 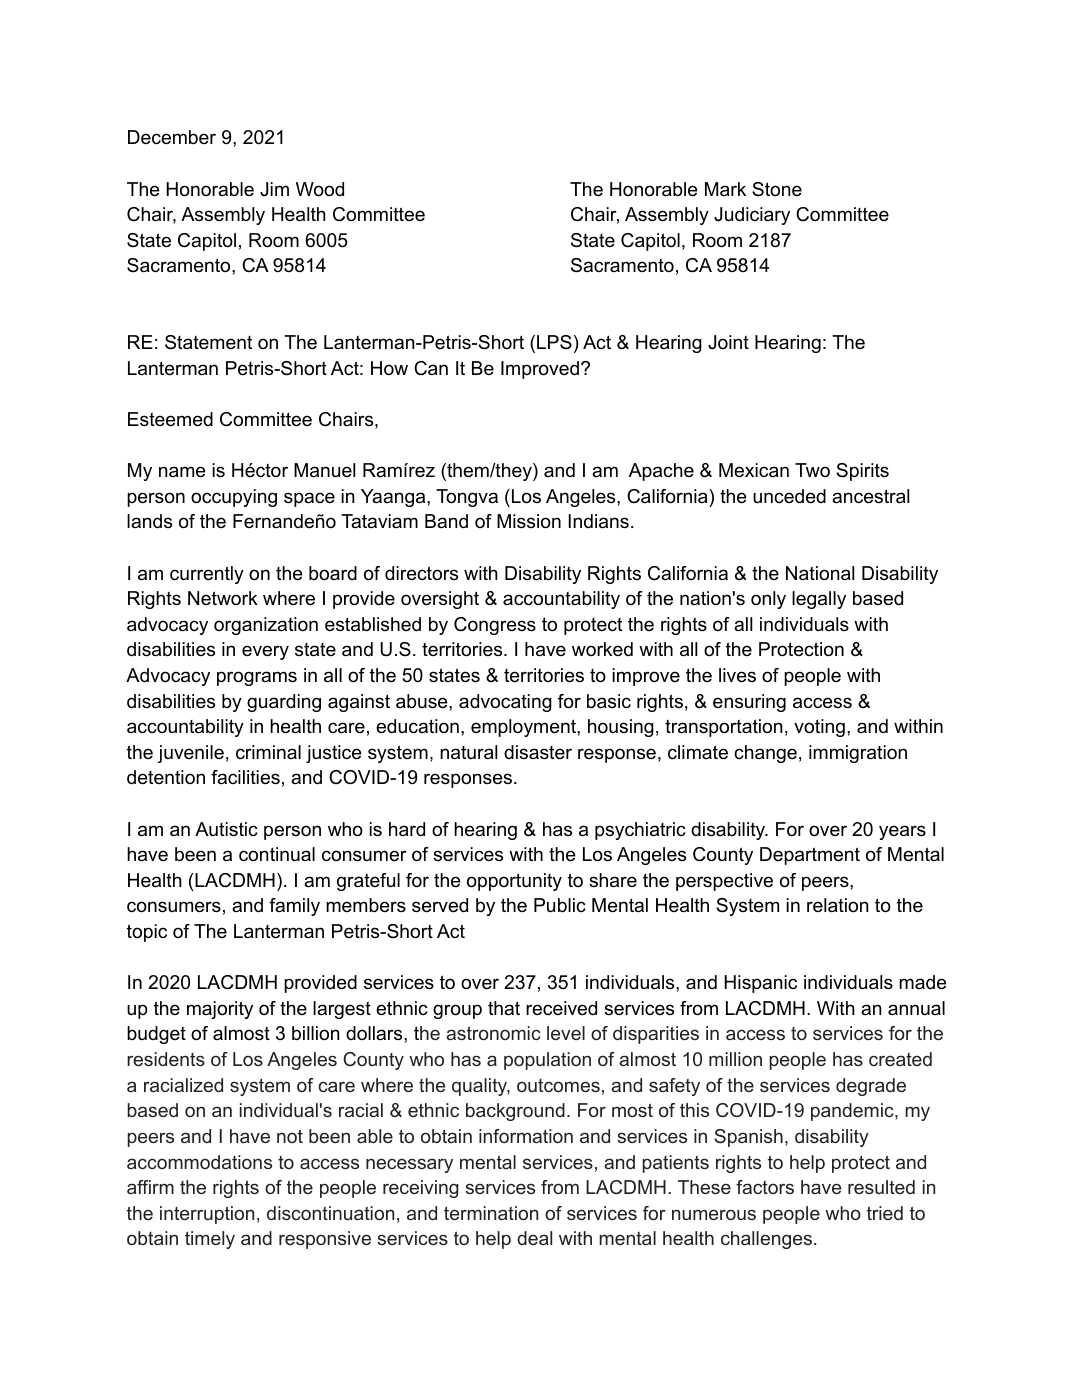 I want to click on advocating, so click(x=505, y=703).
